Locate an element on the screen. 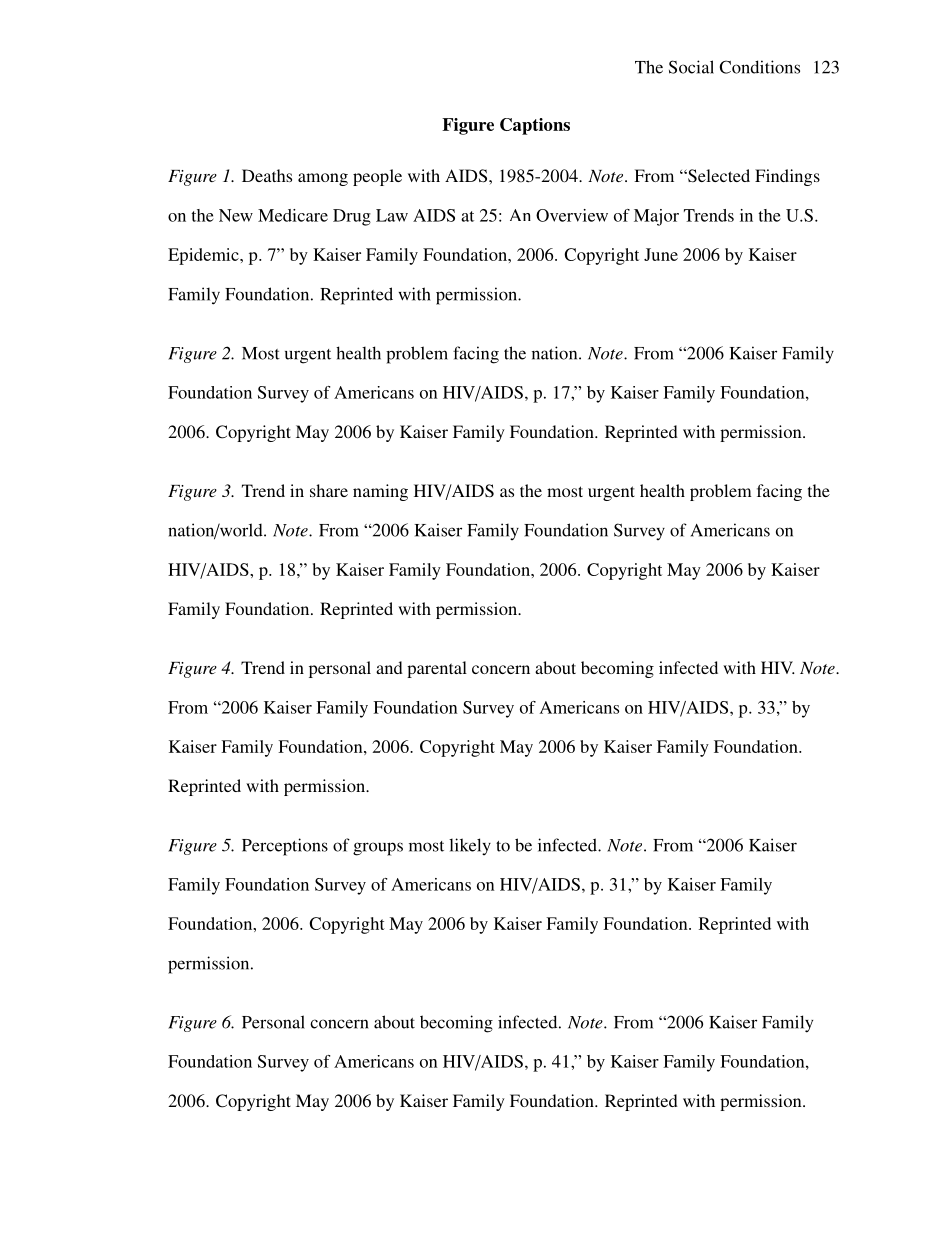  Epidemic is located at coordinates (204, 256).
